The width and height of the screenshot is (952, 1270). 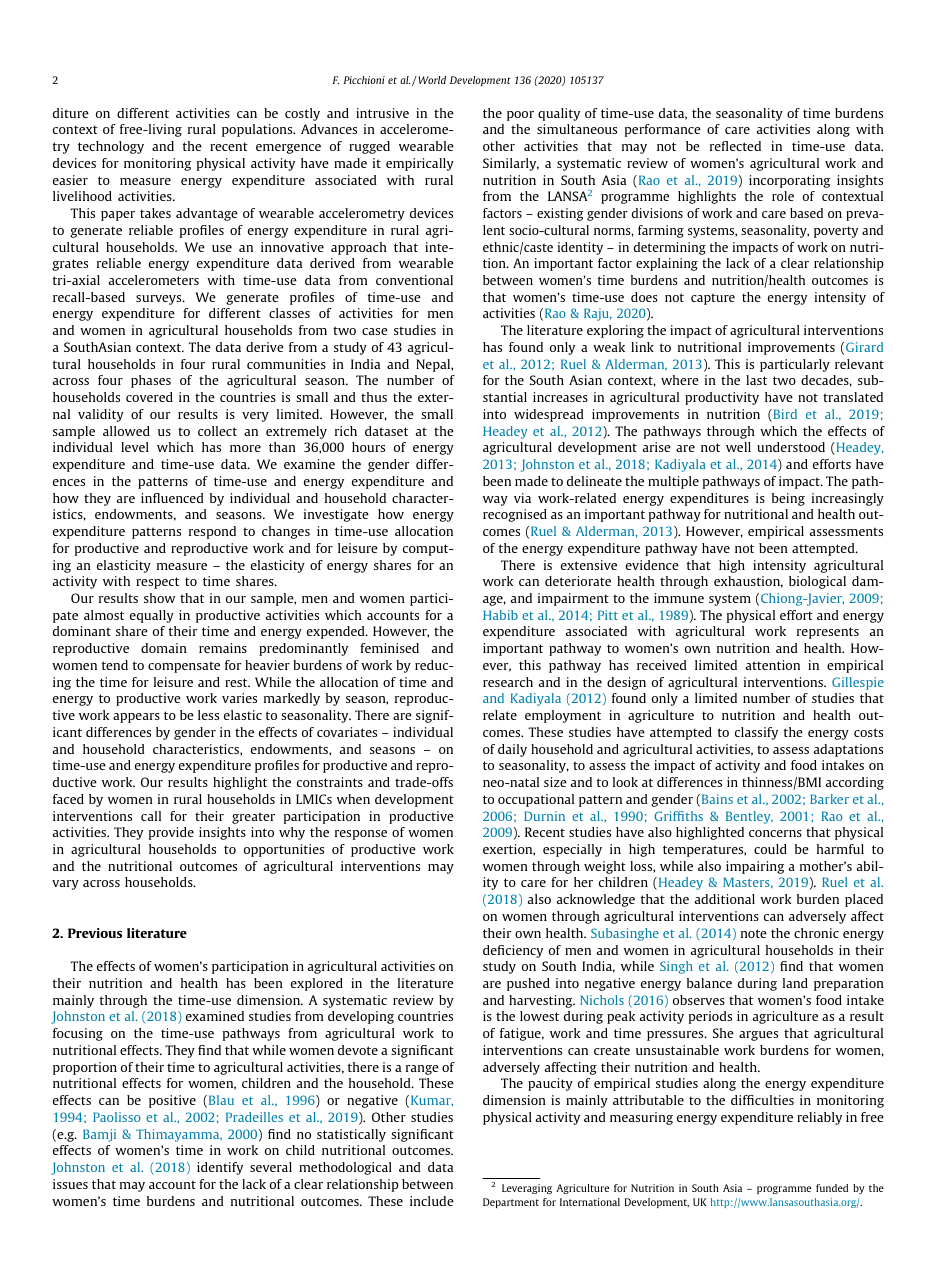 What do you see at coordinates (735, 146) in the screenshot?
I see `reflected` at bounding box center [735, 146].
